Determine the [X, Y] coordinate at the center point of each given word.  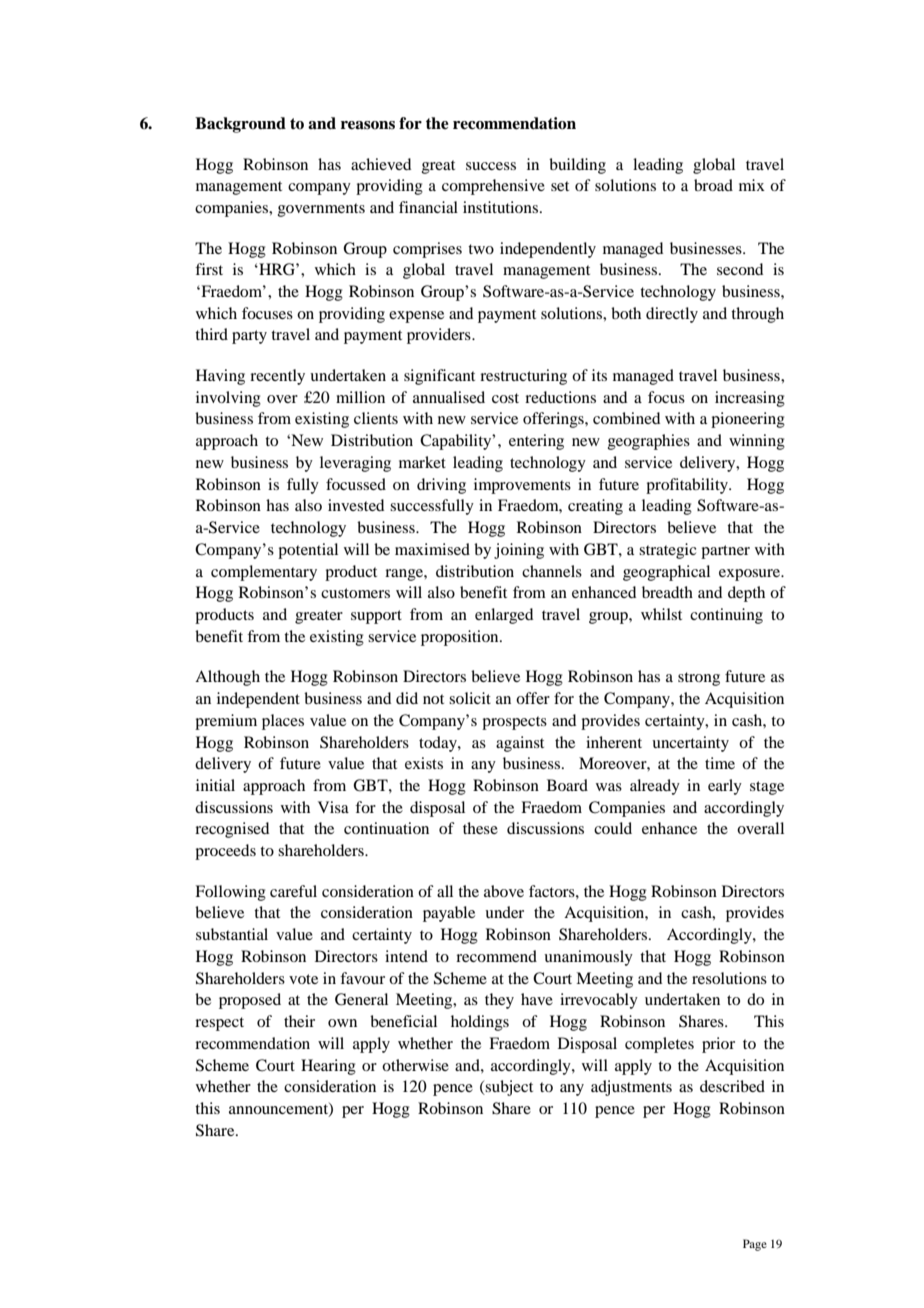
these [480, 828]
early [725, 787]
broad [713, 185]
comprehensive [493, 187]
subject [508, 1088]
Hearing [328, 1067]
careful [293, 891]
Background [240, 125]
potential [308, 551]
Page [755, 1245]
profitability [688, 486]
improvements [522, 486]
